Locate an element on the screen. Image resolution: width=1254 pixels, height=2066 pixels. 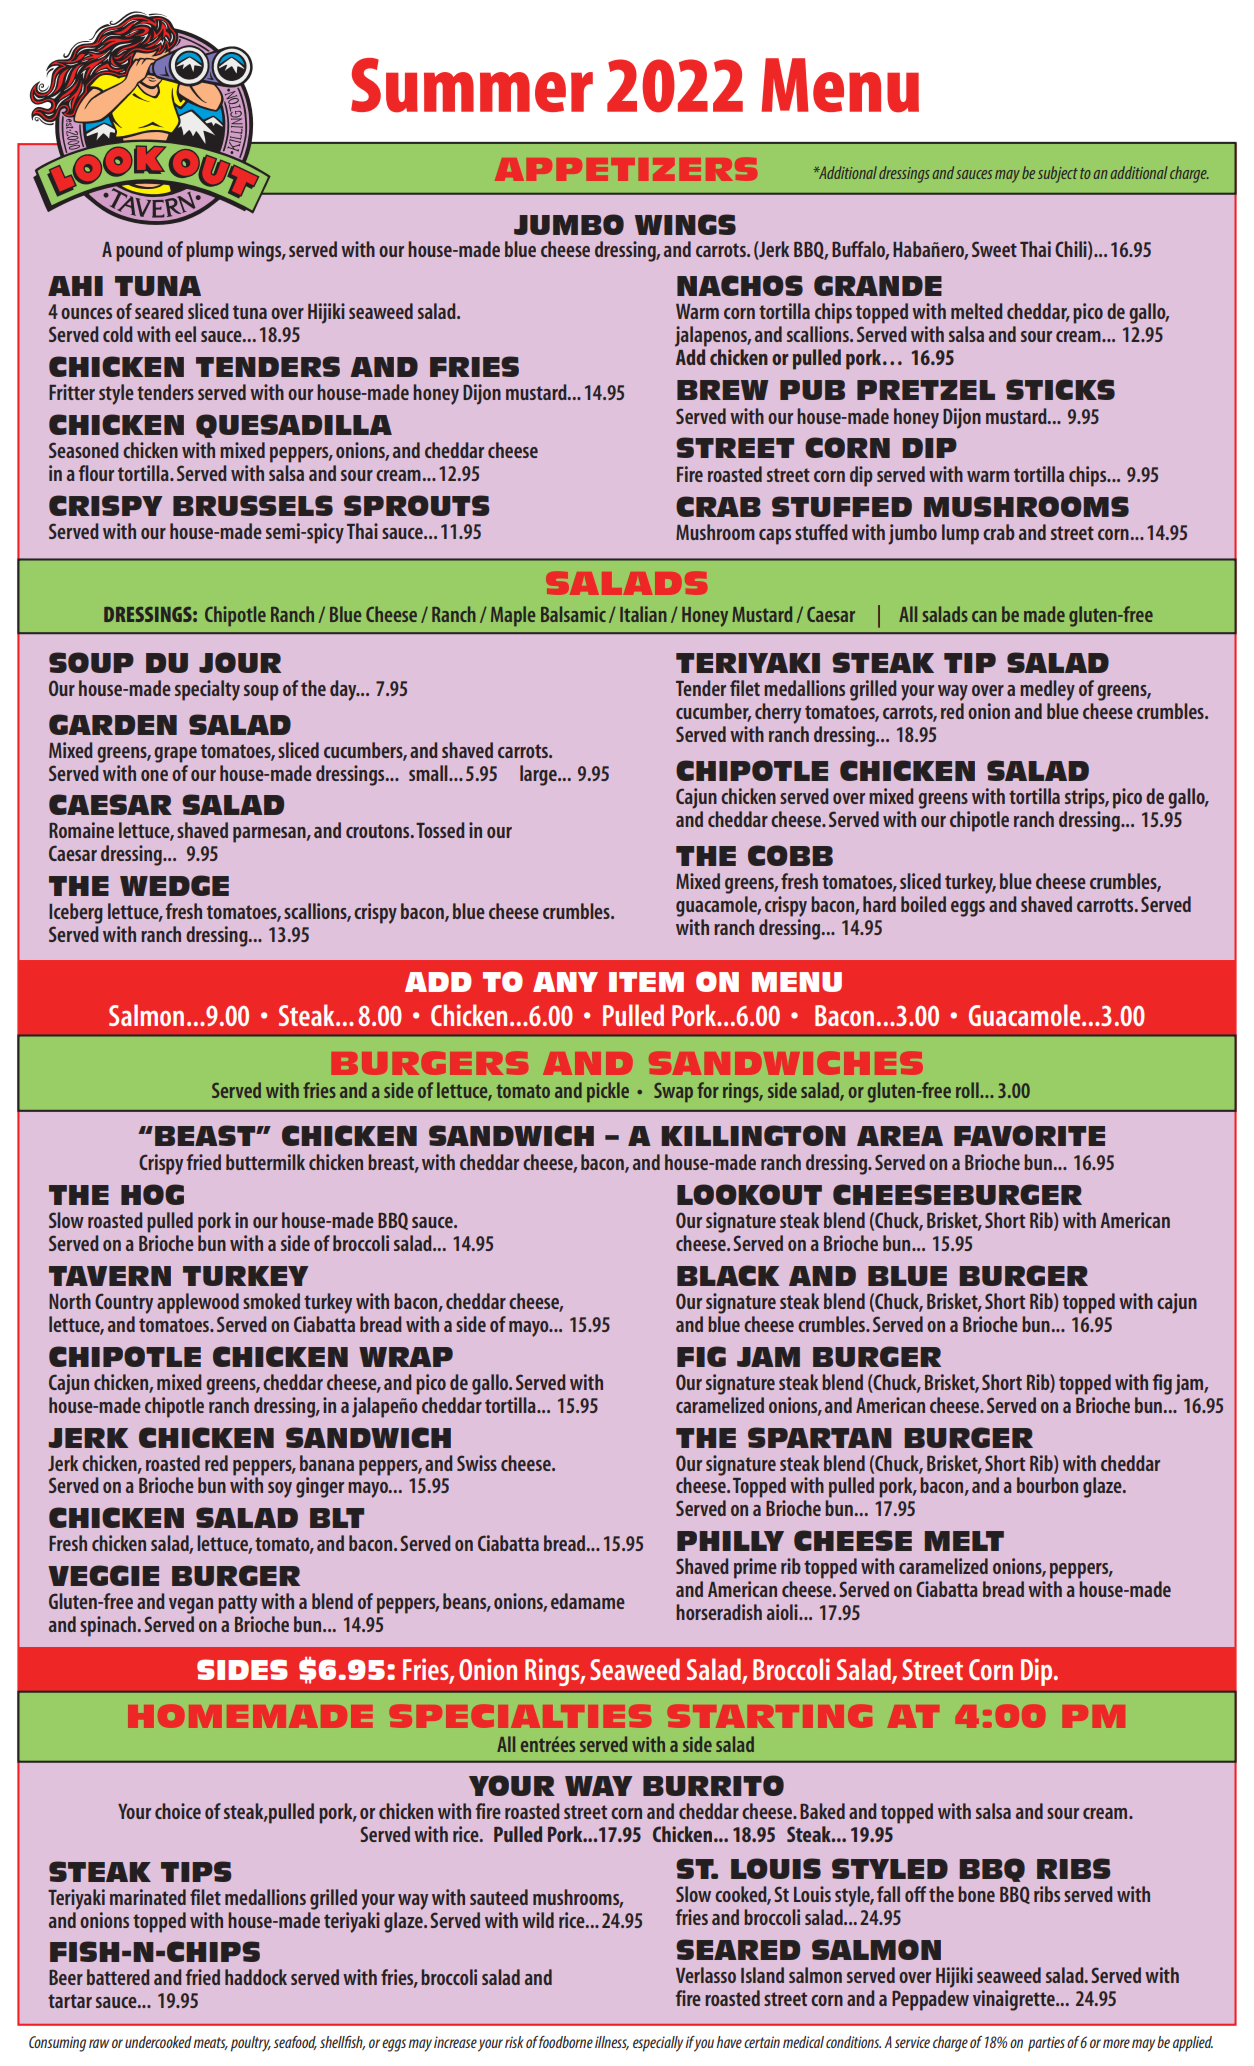
vegan is located at coordinates (191, 1606).
